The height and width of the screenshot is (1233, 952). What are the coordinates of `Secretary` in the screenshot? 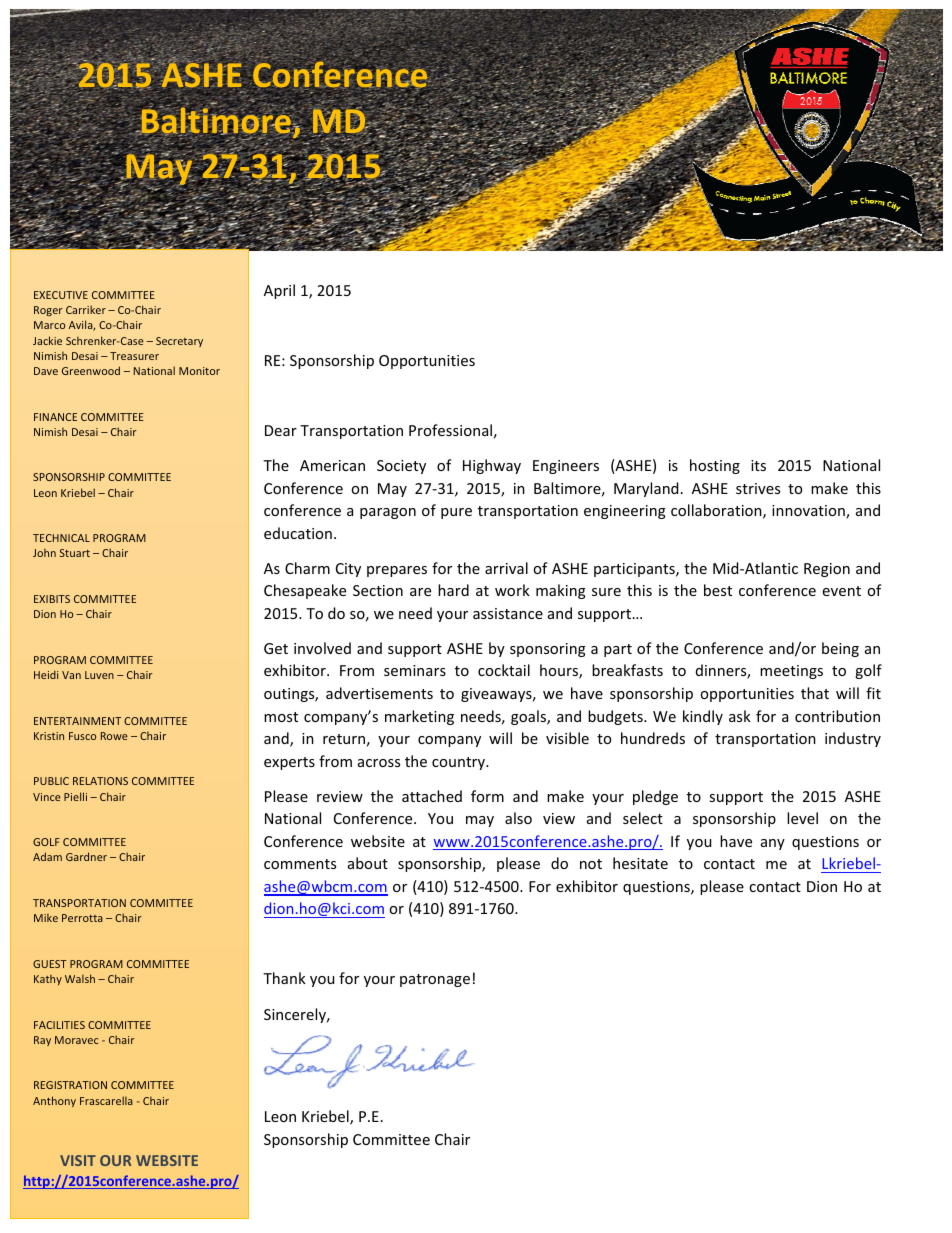 It's located at (179, 342).
